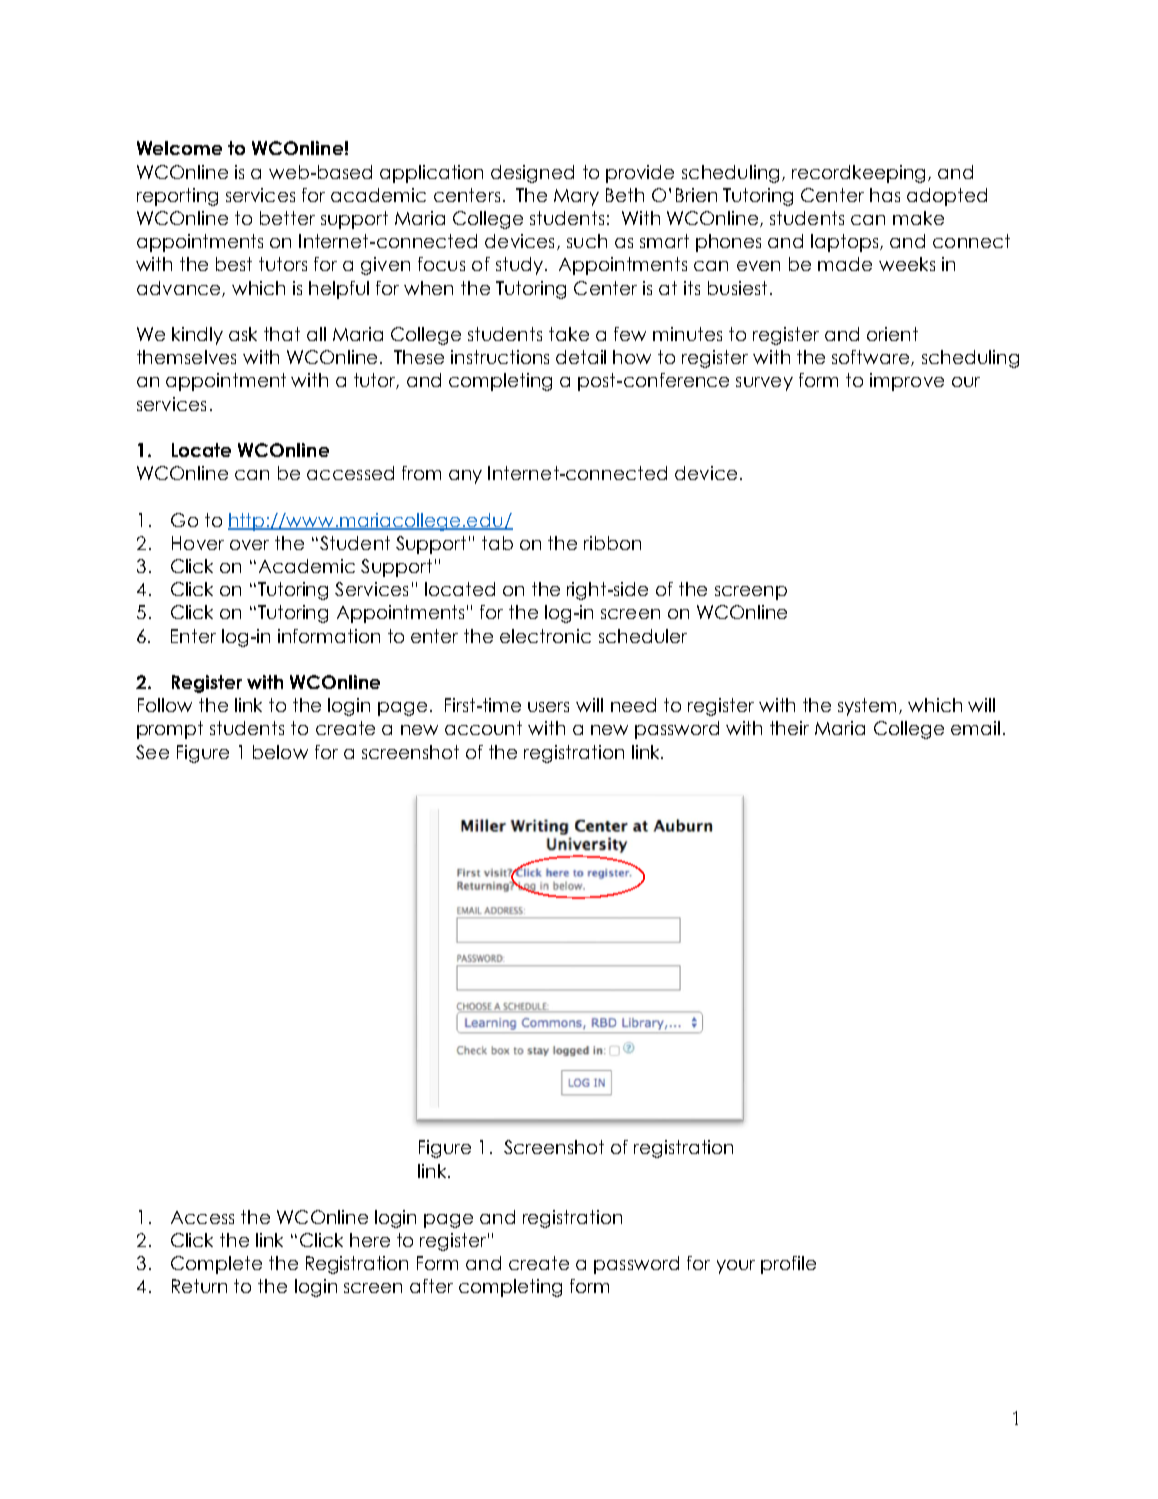  I want to click on tab, so click(497, 543).
